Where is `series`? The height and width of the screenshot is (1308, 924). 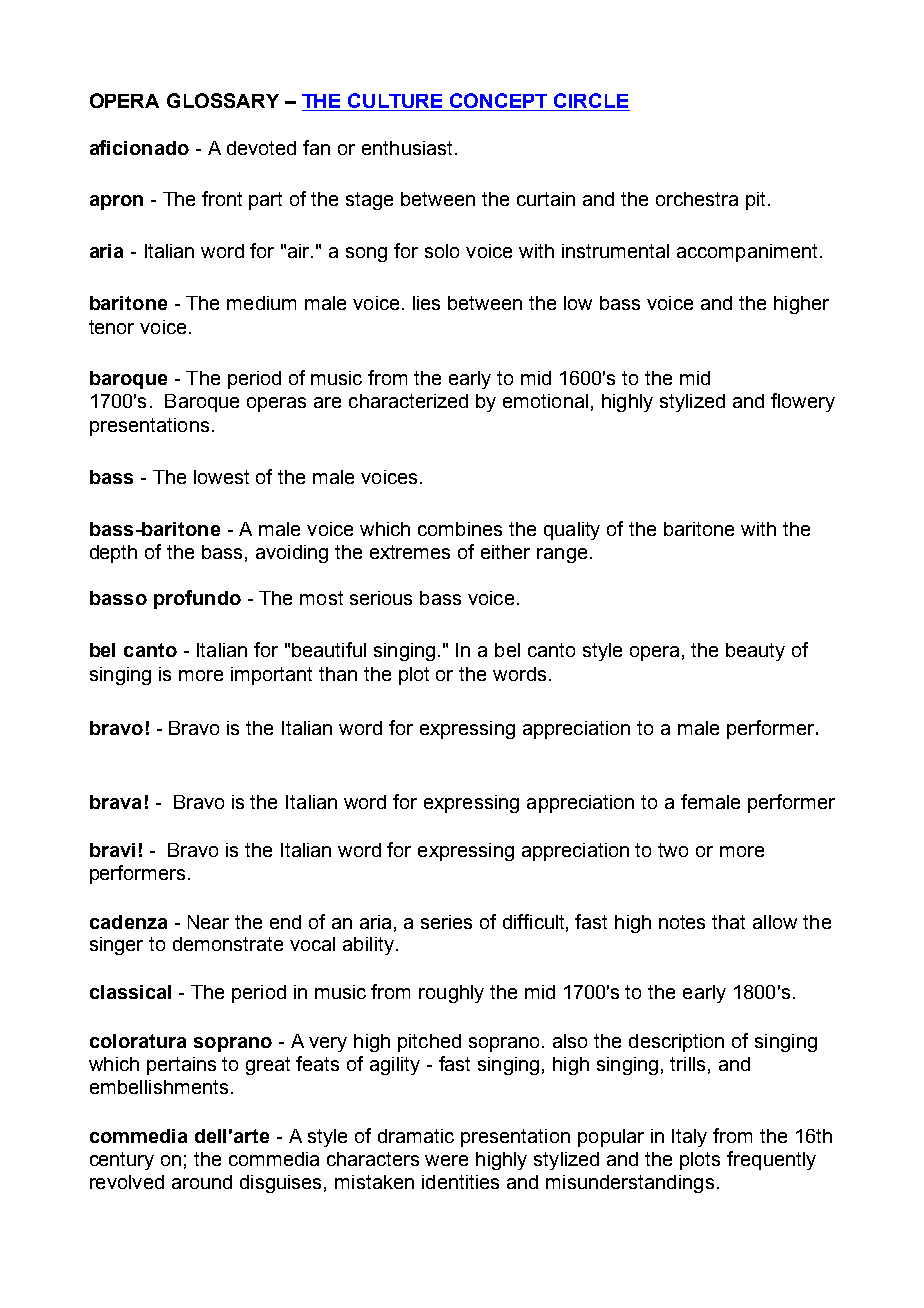 series is located at coordinates (446, 922).
